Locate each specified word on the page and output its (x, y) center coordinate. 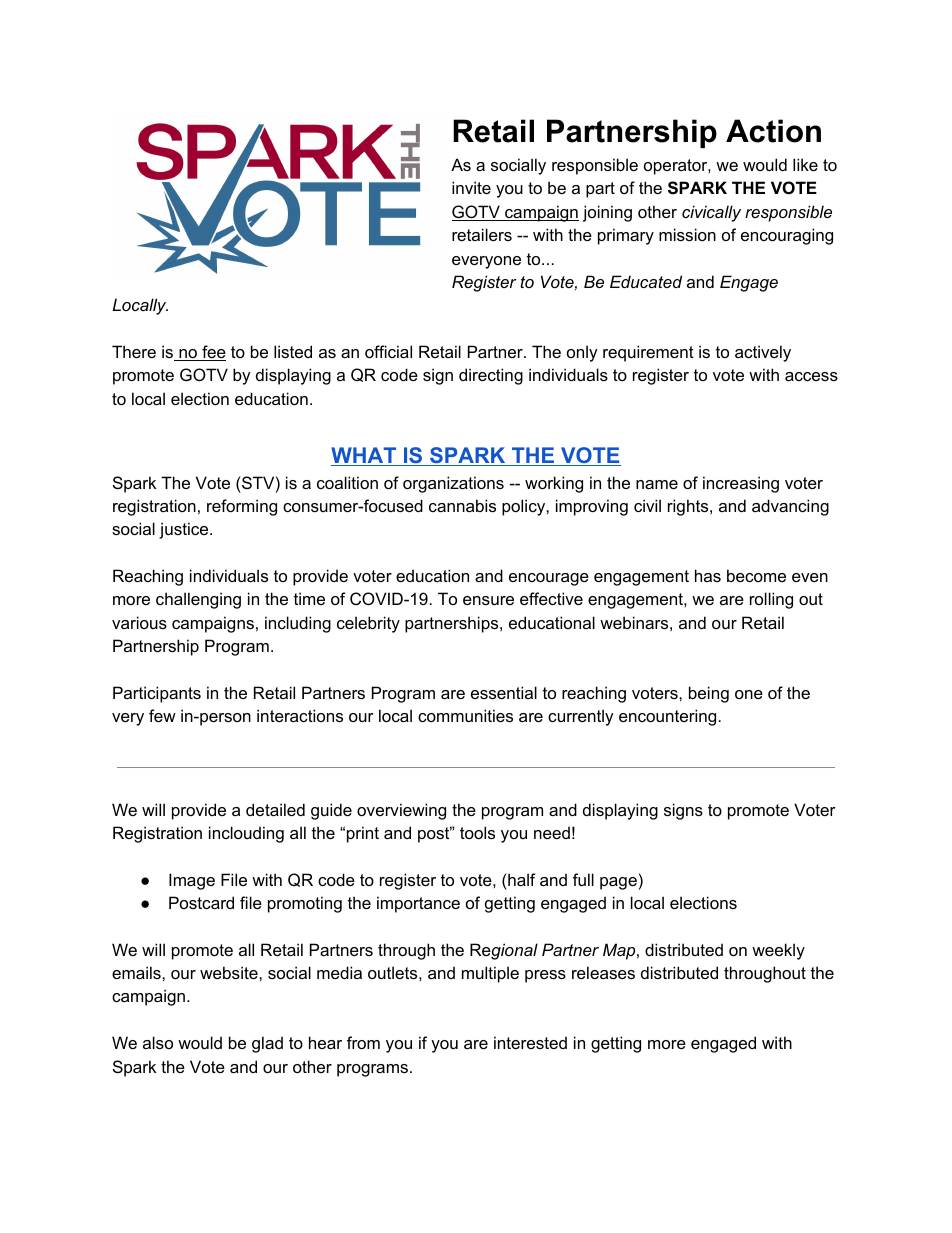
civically (711, 213)
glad (267, 1044)
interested (530, 1042)
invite (471, 187)
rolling (771, 600)
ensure (488, 600)
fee (213, 353)
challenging (198, 600)
